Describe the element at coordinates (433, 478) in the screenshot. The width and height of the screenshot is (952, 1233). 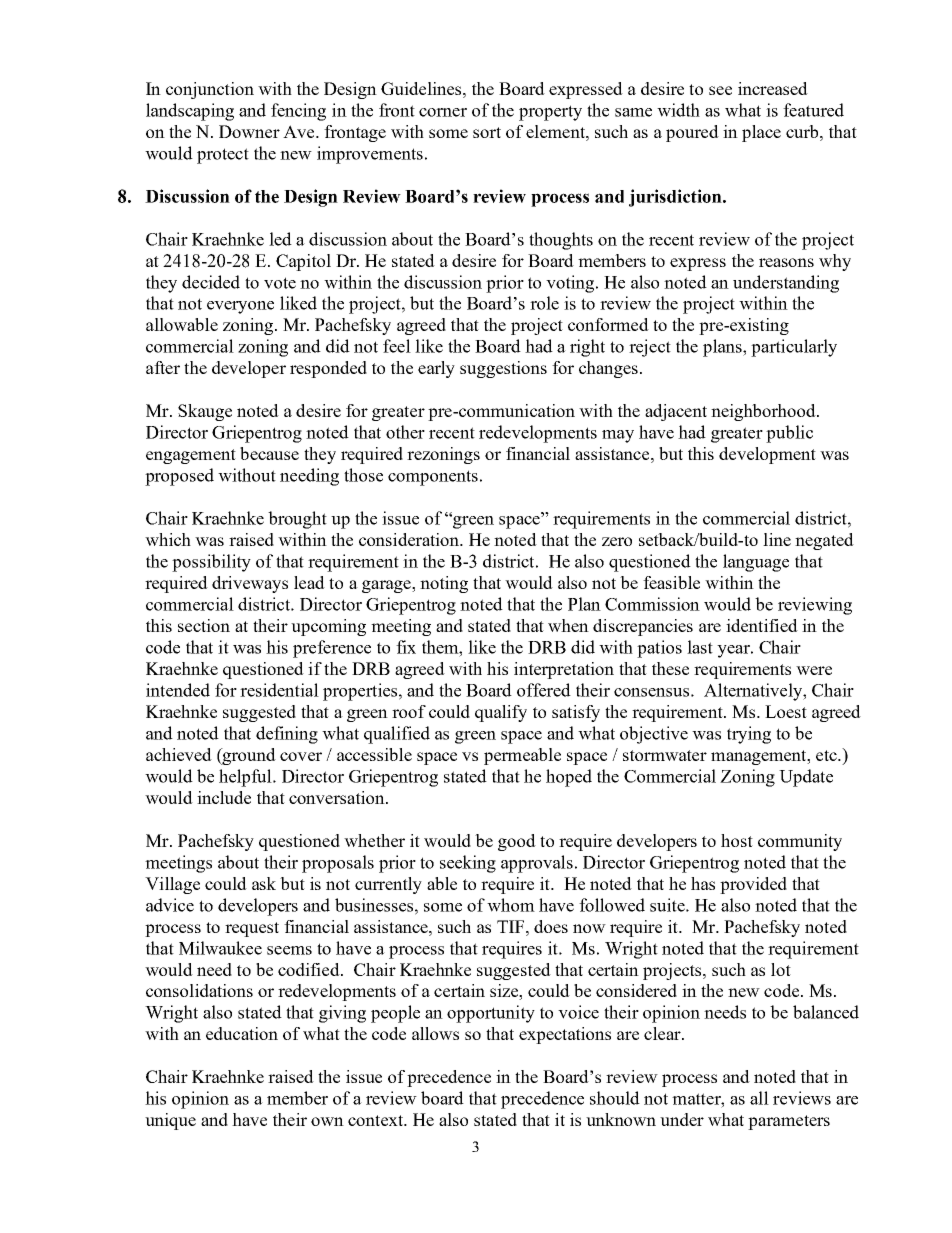
I see `components` at that location.
